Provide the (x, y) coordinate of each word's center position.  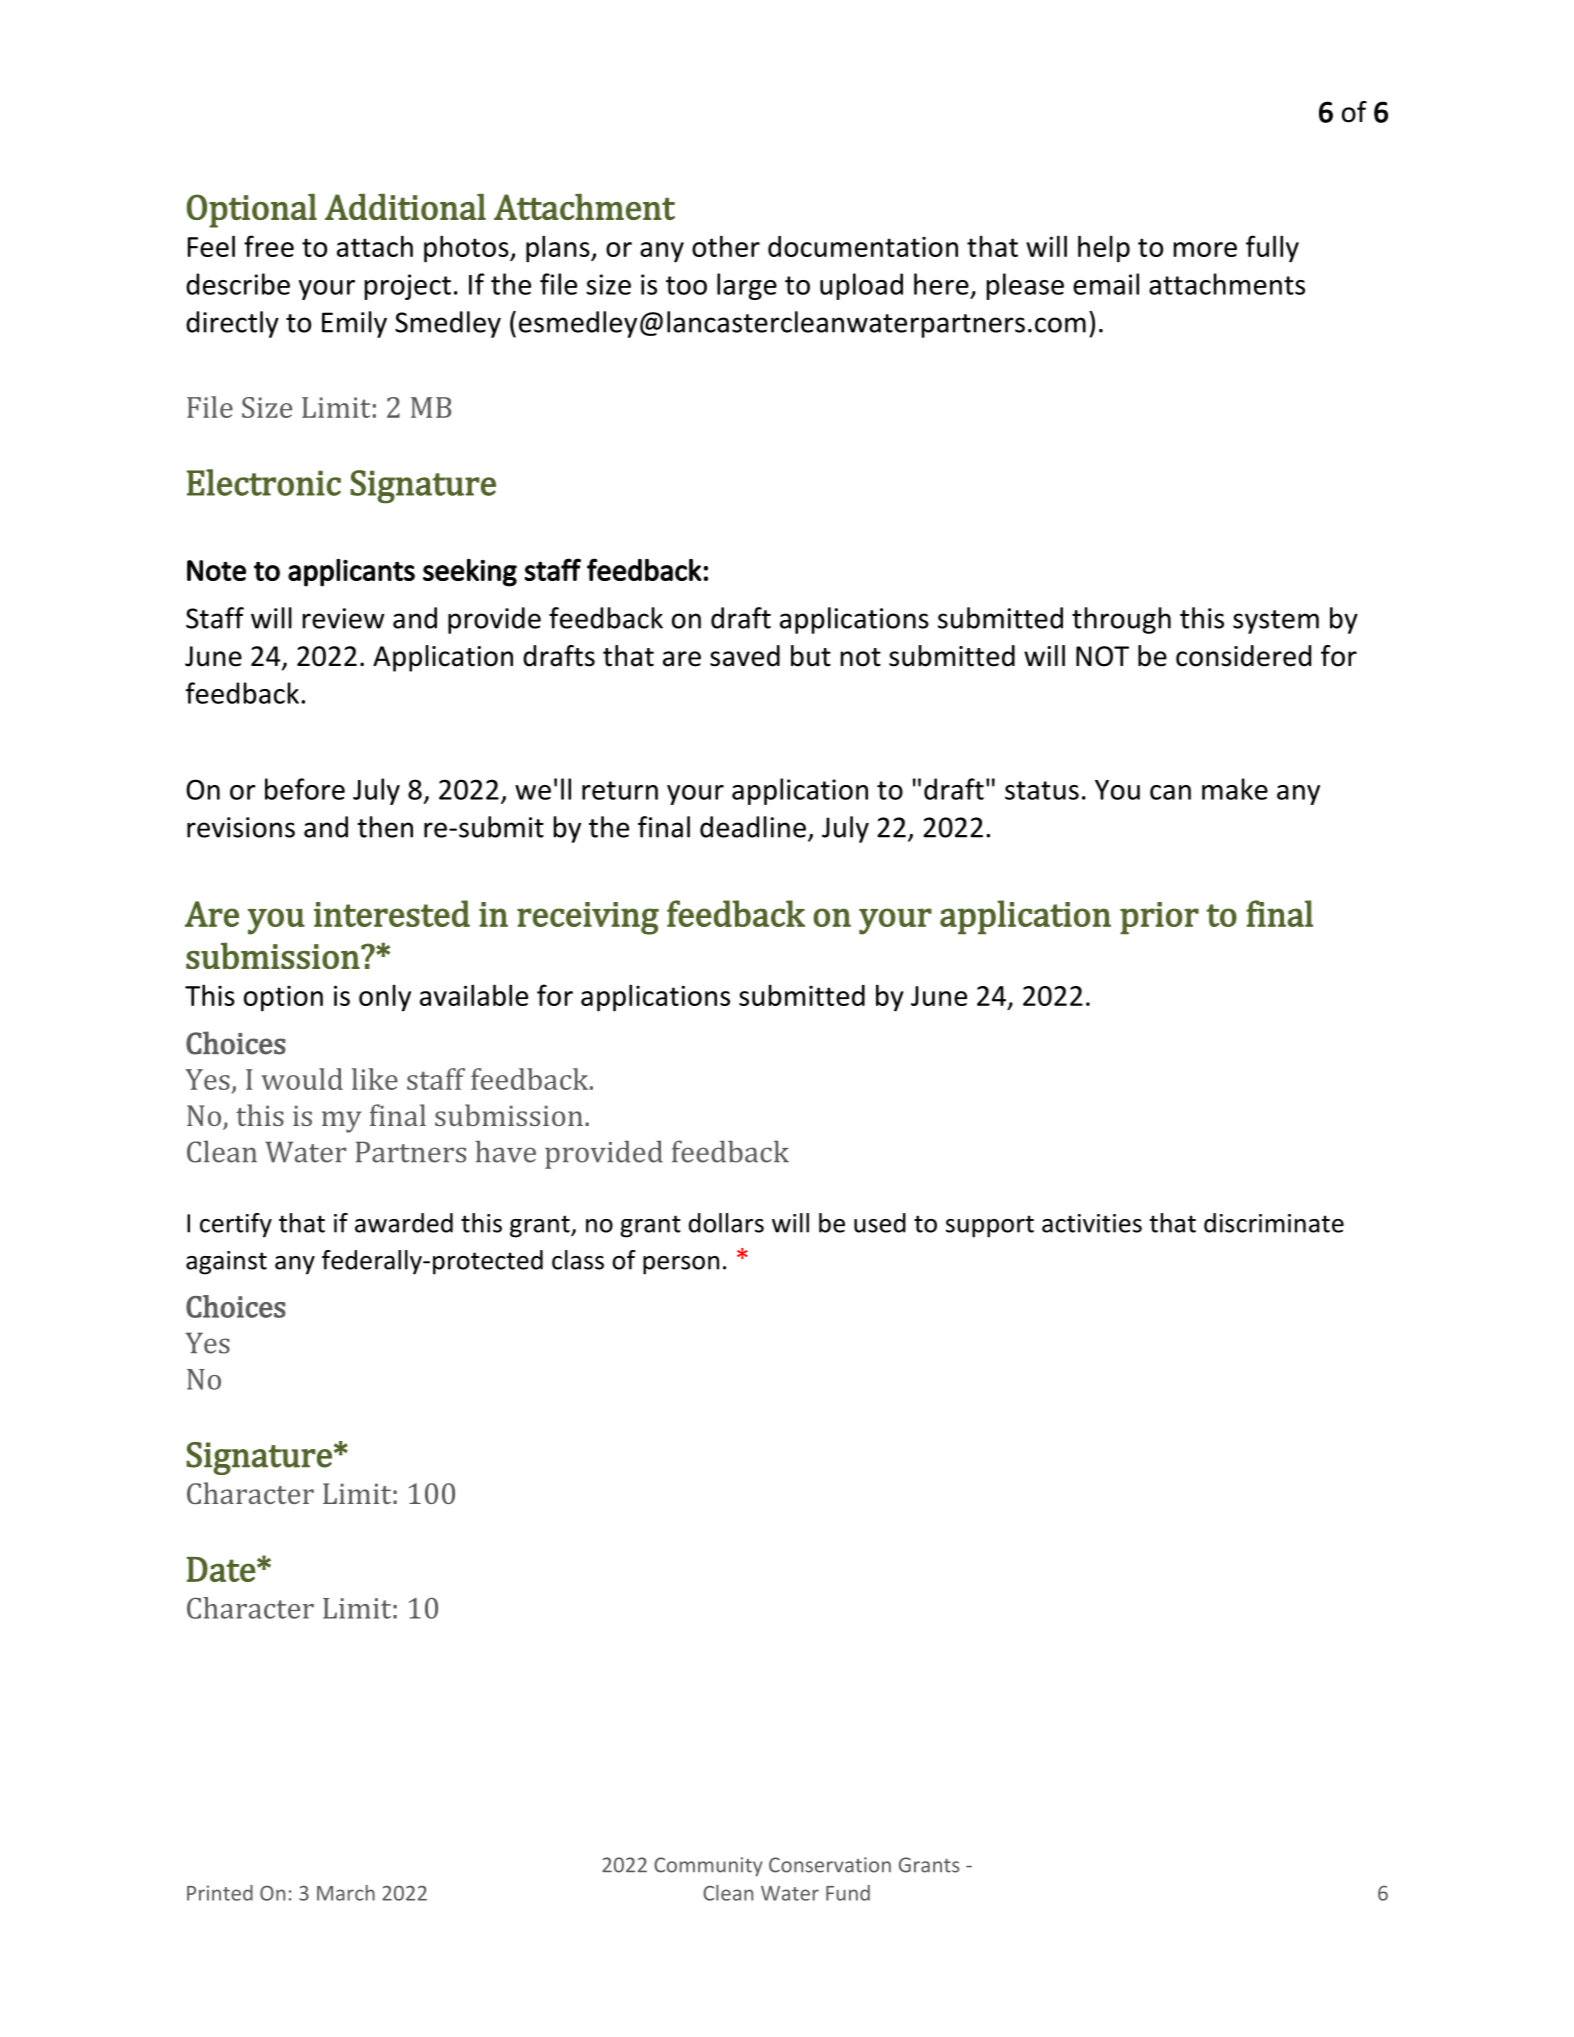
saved (745, 656)
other (726, 246)
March (346, 1893)
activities (1092, 1223)
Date (221, 1569)
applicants (351, 573)
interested (392, 913)
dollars (726, 1223)
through (1121, 620)
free (269, 246)
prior (1159, 918)
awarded (404, 1223)
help (1104, 249)
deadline (753, 827)
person (681, 1265)
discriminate (1274, 1223)
